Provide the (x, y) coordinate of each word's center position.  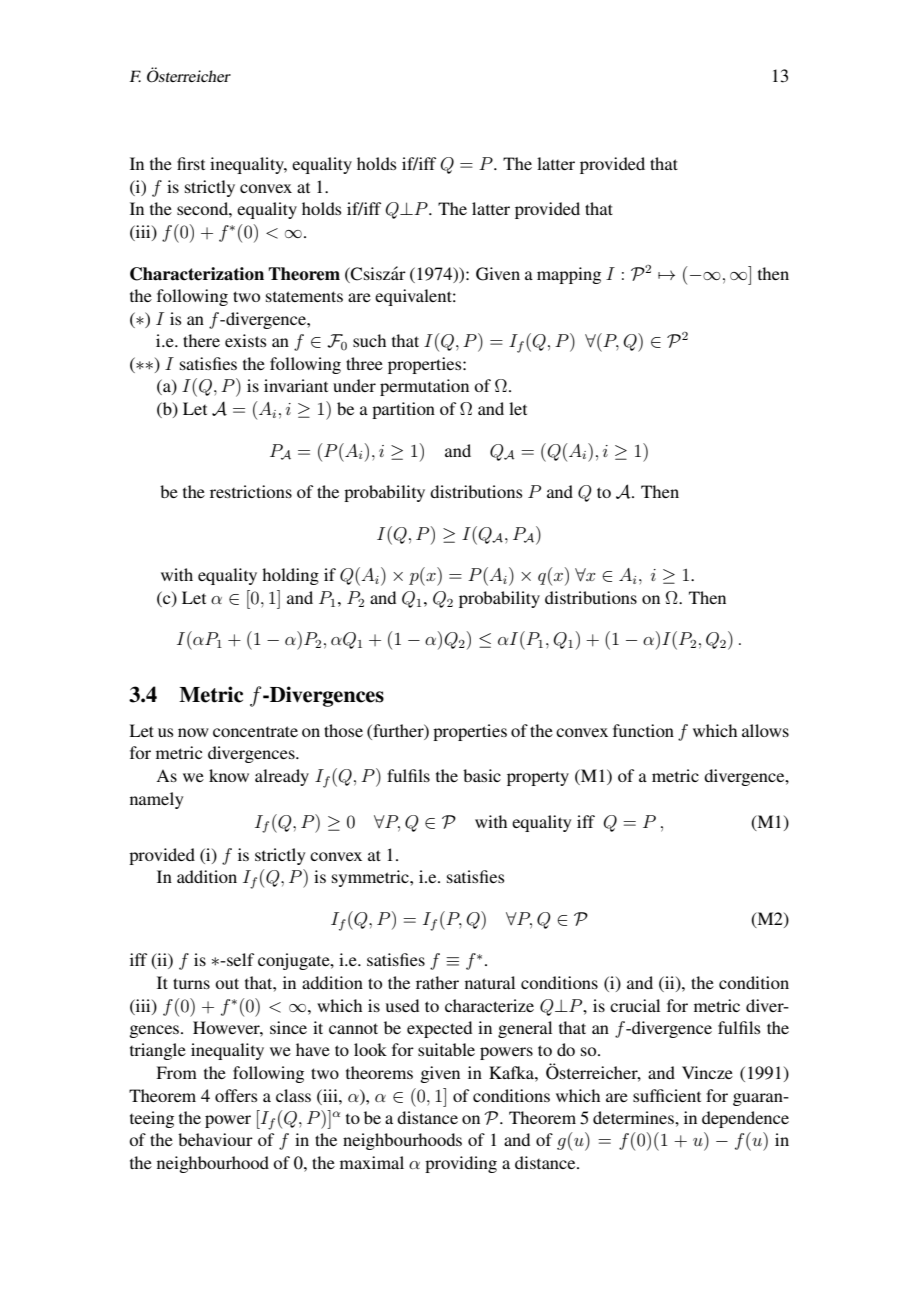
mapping (569, 275)
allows (765, 730)
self (239, 959)
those (343, 730)
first (191, 163)
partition (403, 410)
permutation (424, 387)
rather (437, 982)
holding (290, 576)
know (229, 775)
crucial (635, 1005)
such (369, 340)
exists (246, 340)
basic (482, 775)
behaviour (215, 1139)
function (643, 730)
